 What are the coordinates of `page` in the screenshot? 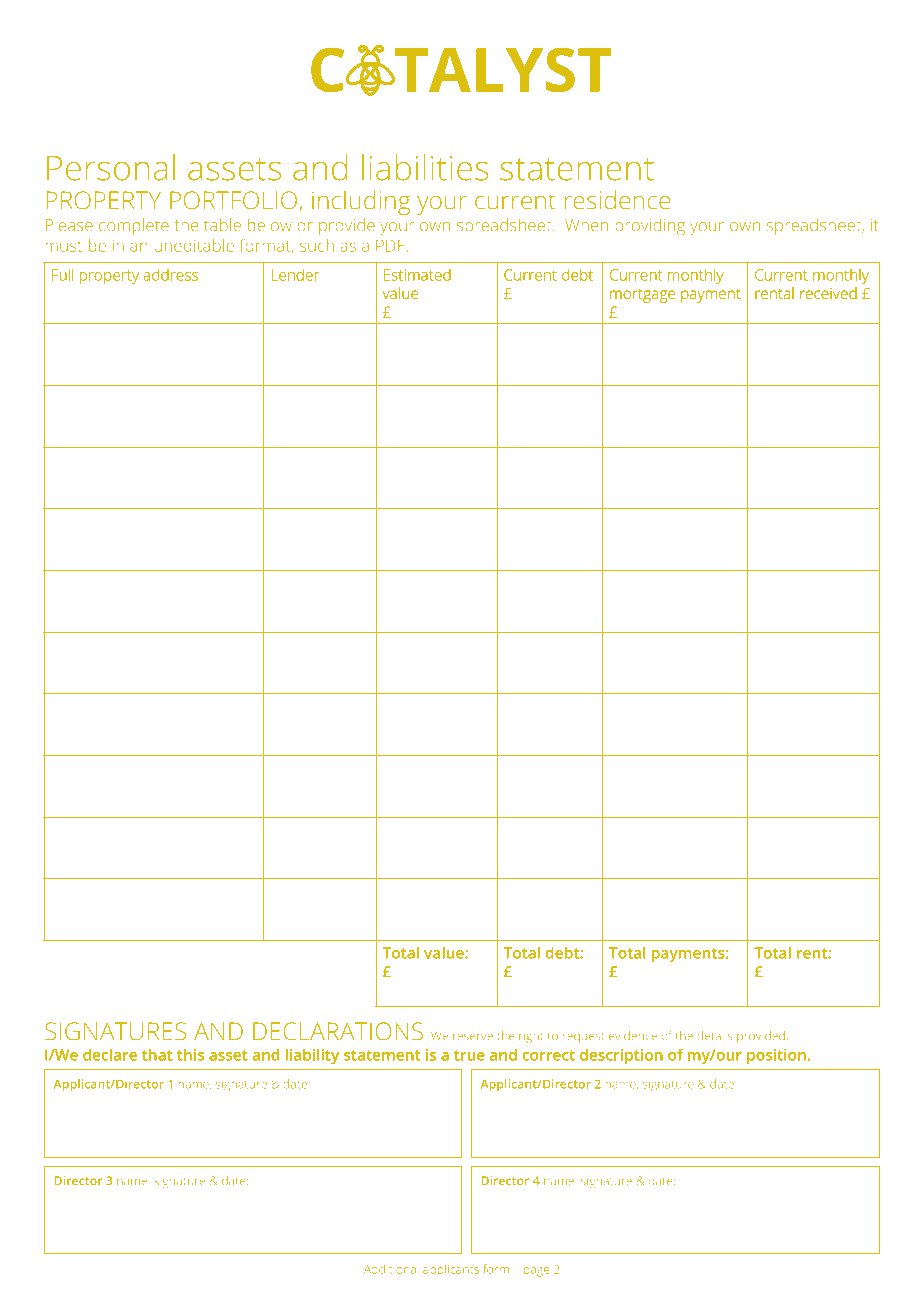 It's located at (536, 1272).
